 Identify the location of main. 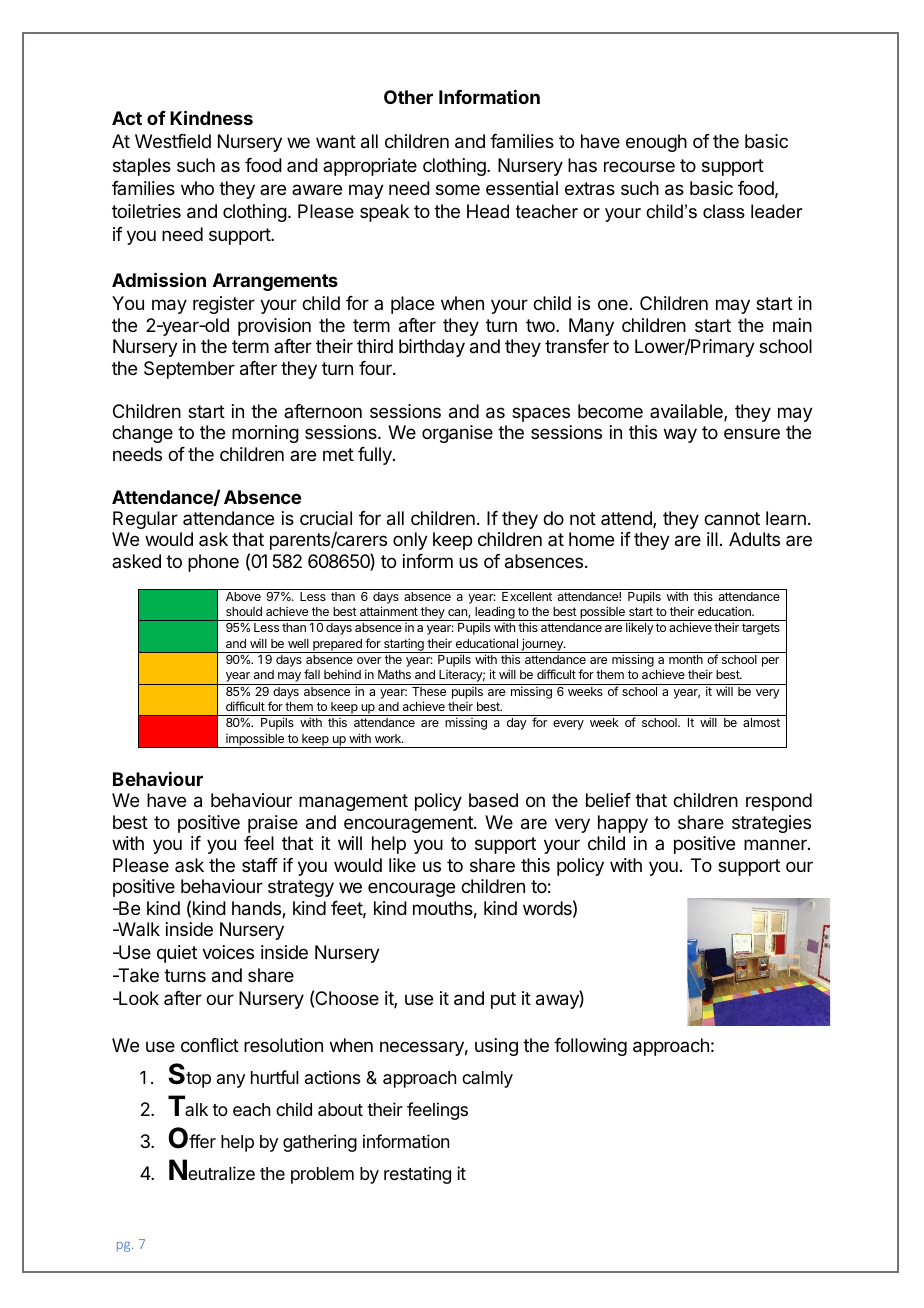
(792, 325).
